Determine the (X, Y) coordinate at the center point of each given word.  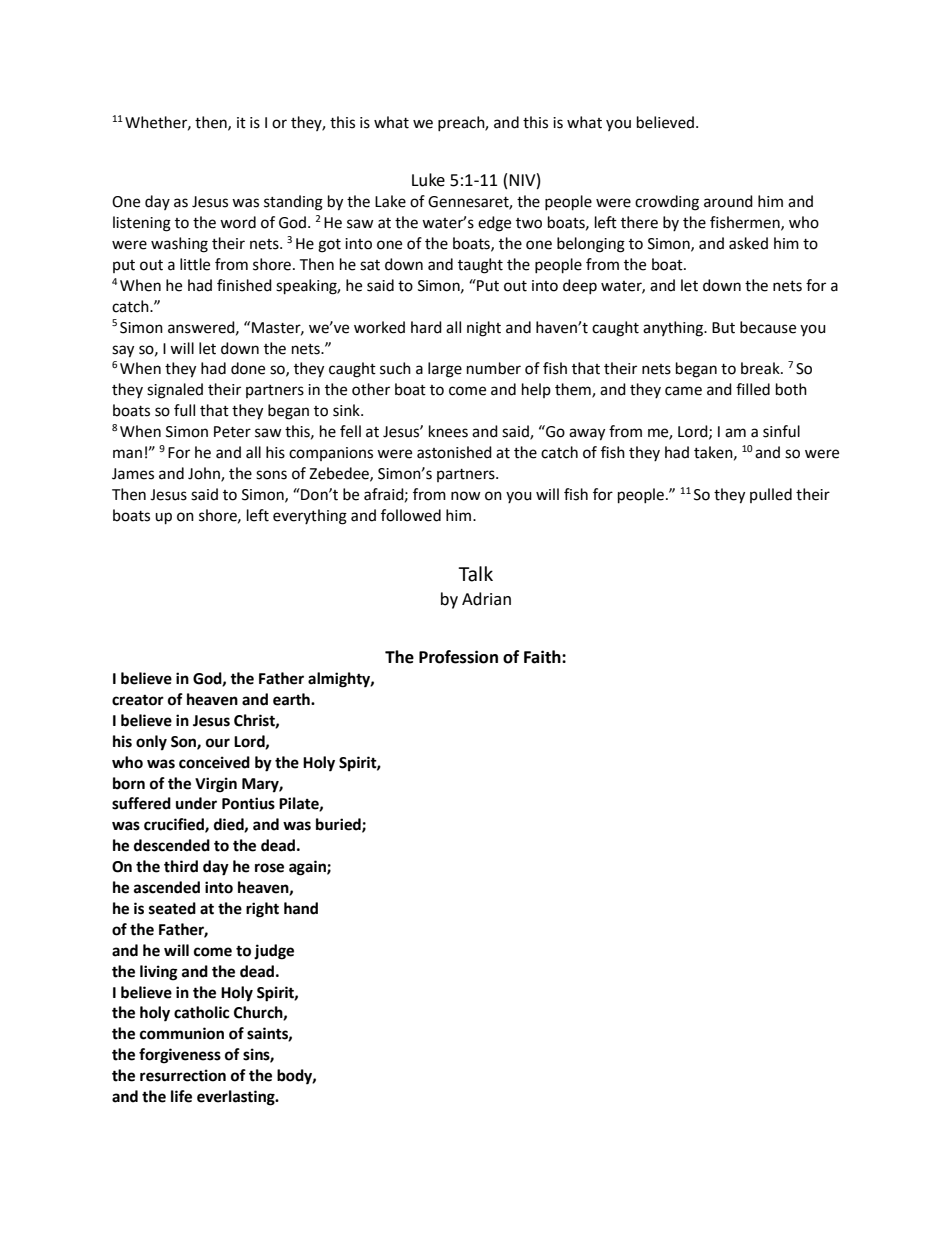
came (683, 391)
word (238, 222)
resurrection (183, 1075)
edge (494, 224)
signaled (175, 391)
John (205, 474)
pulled (771, 495)
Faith (543, 657)
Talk (475, 574)
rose (269, 868)
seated (172, 908)
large (445, 370)
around (728, 201)
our (218, 743)
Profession (458, 657)
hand (301, 908)
